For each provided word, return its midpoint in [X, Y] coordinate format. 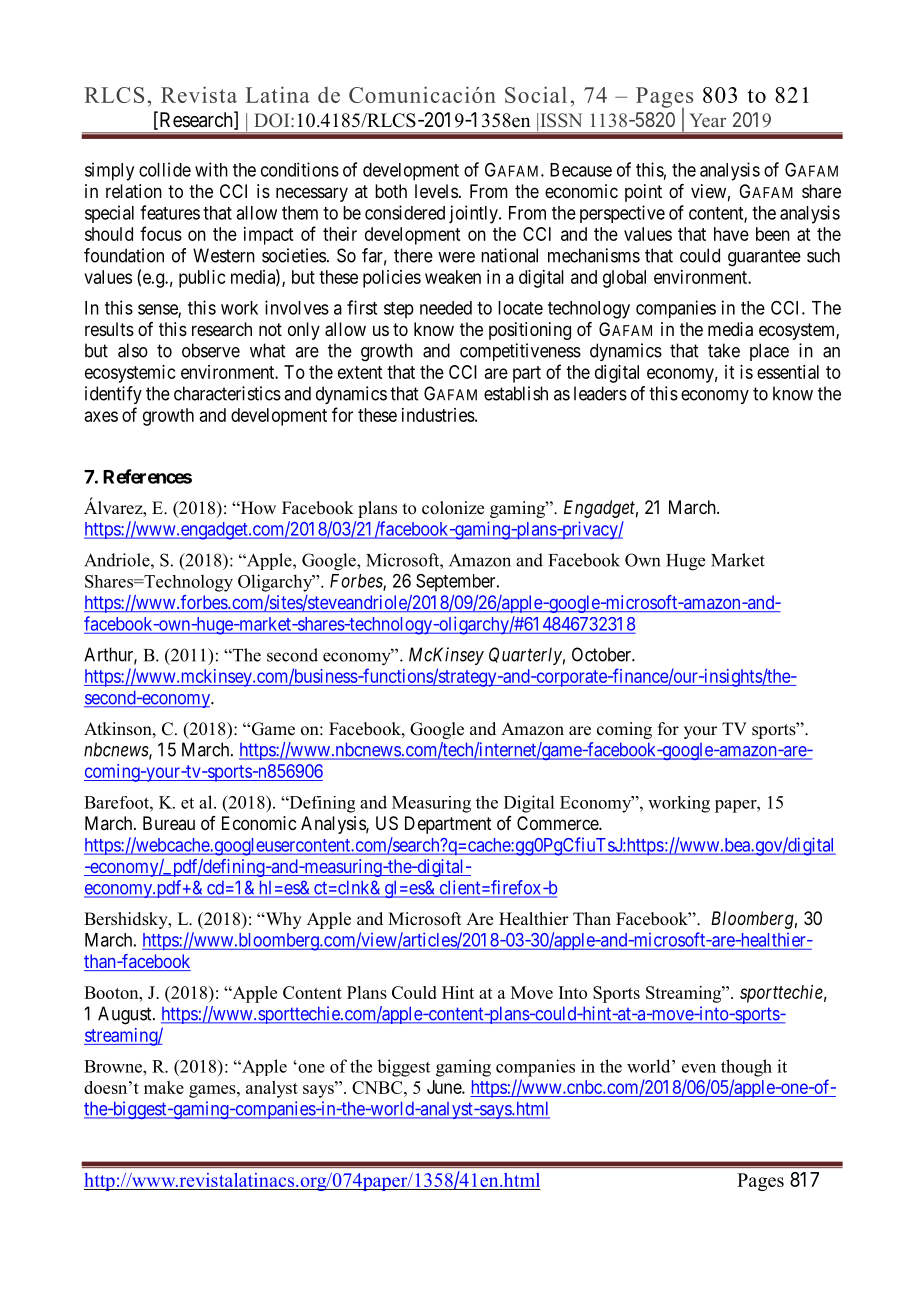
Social [536, 94]
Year [707, 120]
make [164, 1087]
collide [165, 169]
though [746, 1068]
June [445, 1087]
